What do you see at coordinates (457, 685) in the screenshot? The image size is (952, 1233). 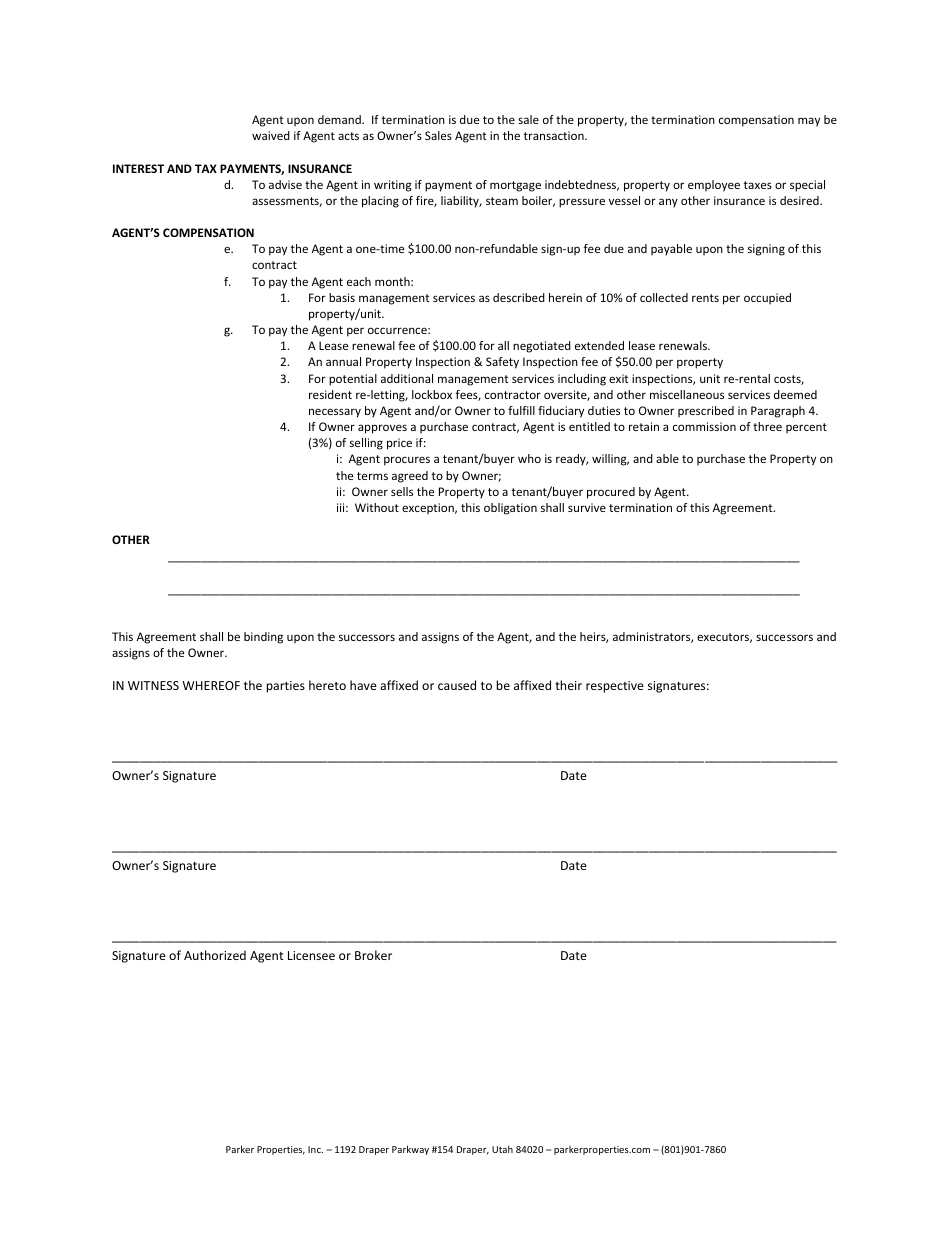 I see `caused` at bounding box center [457, 685].
